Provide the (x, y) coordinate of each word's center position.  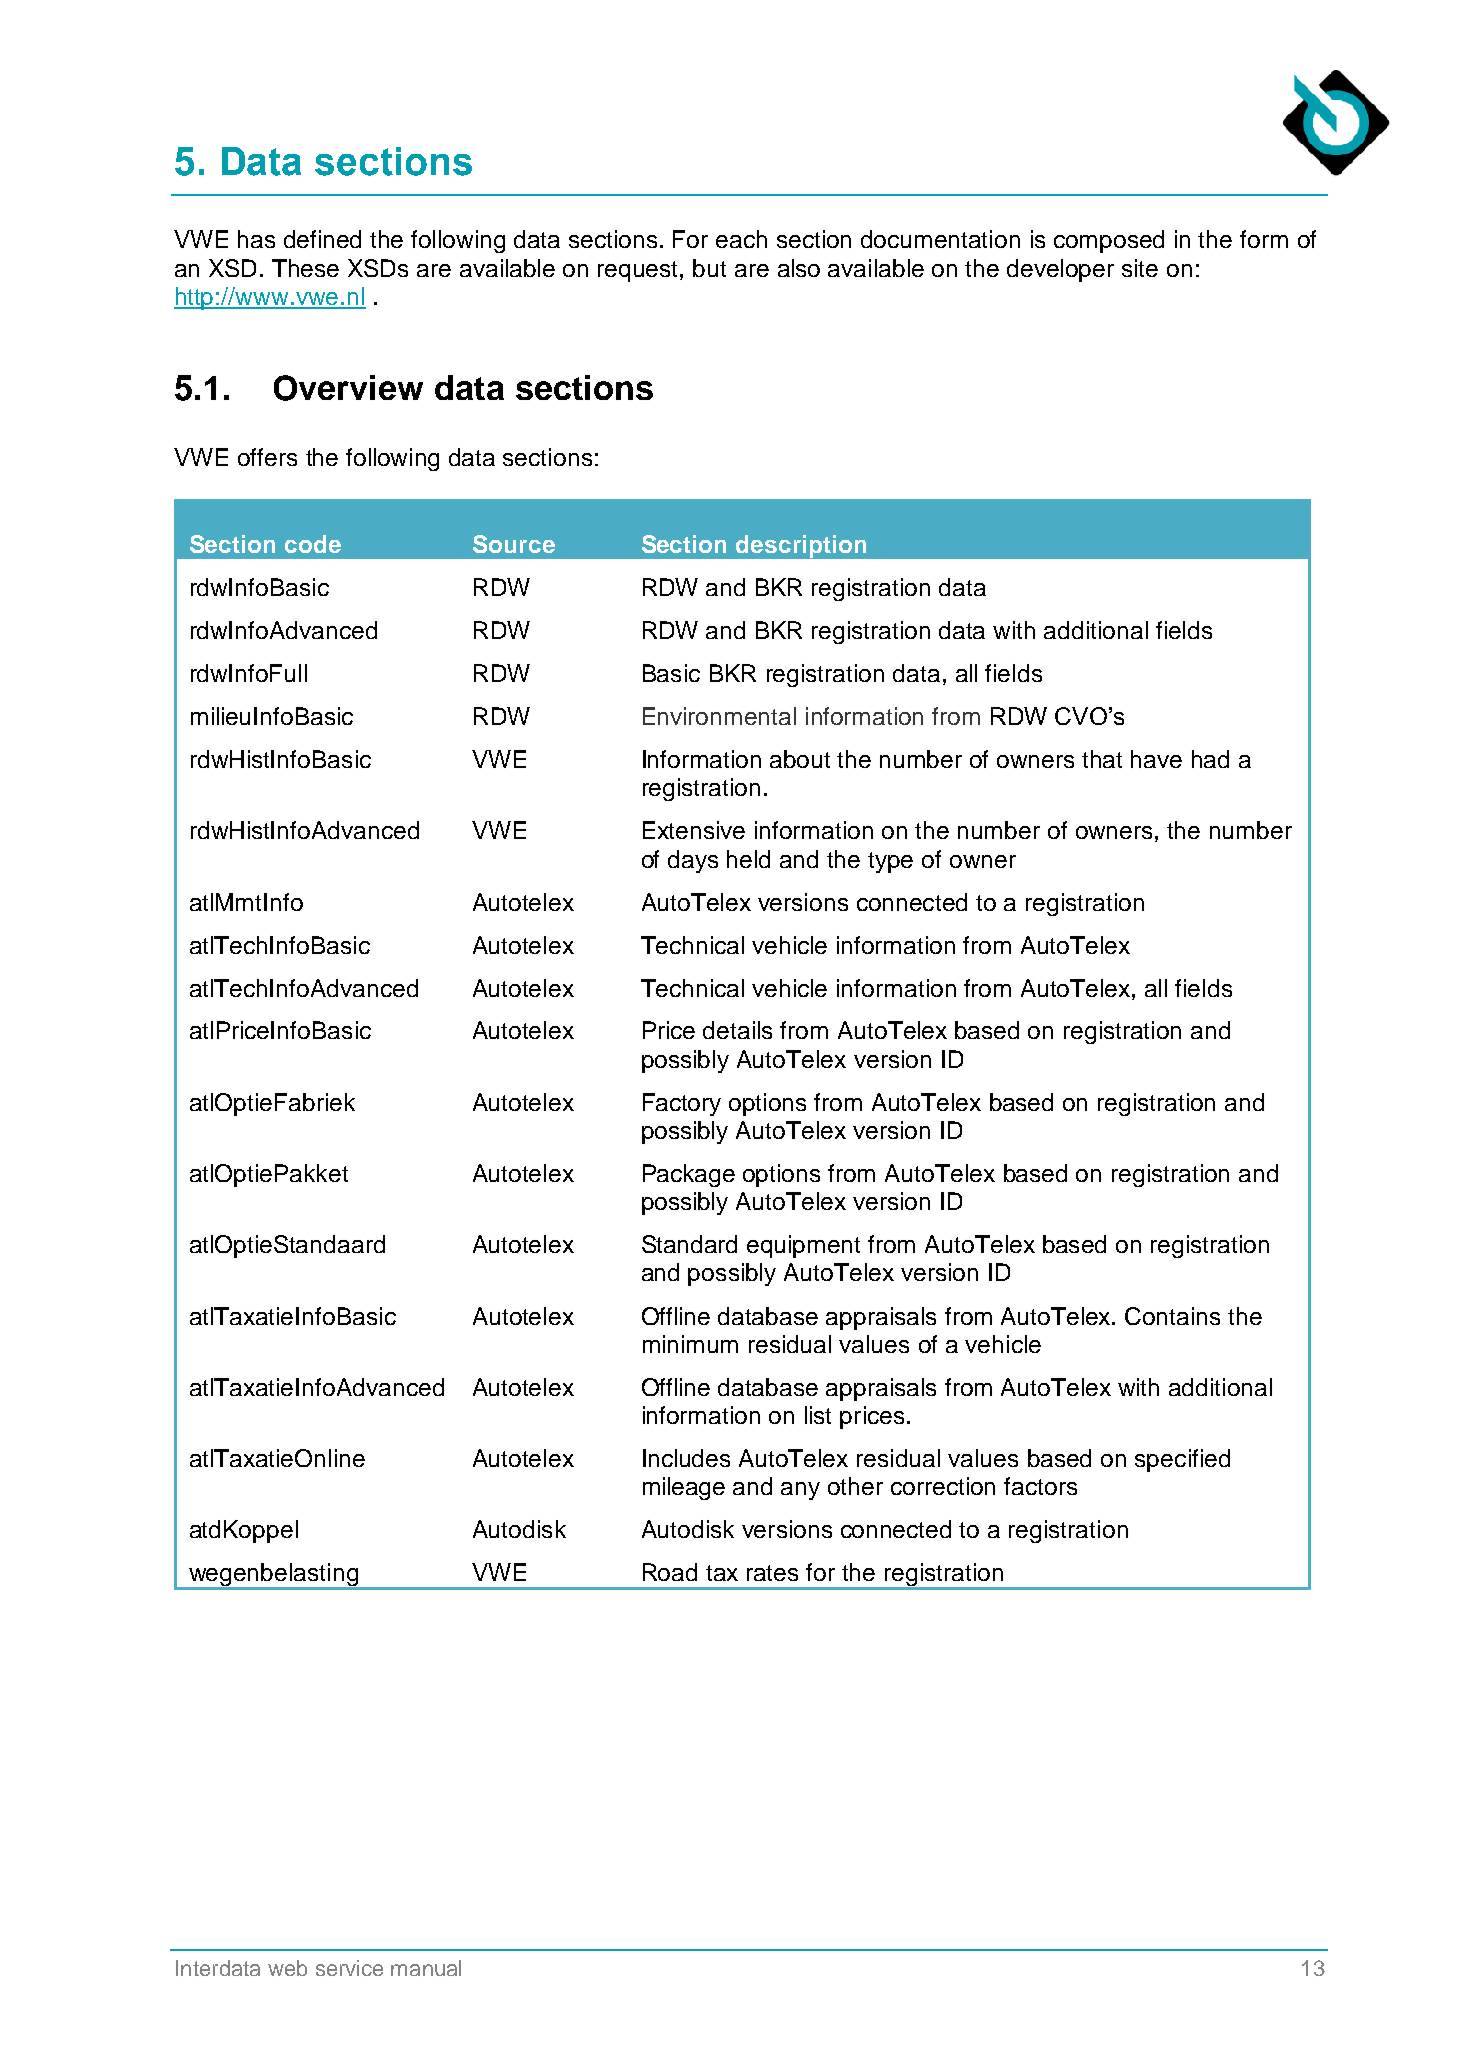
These (305, 268)
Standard (689, 1244)
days (693, 861)
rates (772, 1573)
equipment (803, 1246)
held (748, 859)
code (313, 544)
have (1156, 759)
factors (1040, 1486)
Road (670, 1572)
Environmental (719, 716)
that (1102, 759)
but (709, 268)
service (349, 1968)
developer (1060, 270)
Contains (1172, 1316)
